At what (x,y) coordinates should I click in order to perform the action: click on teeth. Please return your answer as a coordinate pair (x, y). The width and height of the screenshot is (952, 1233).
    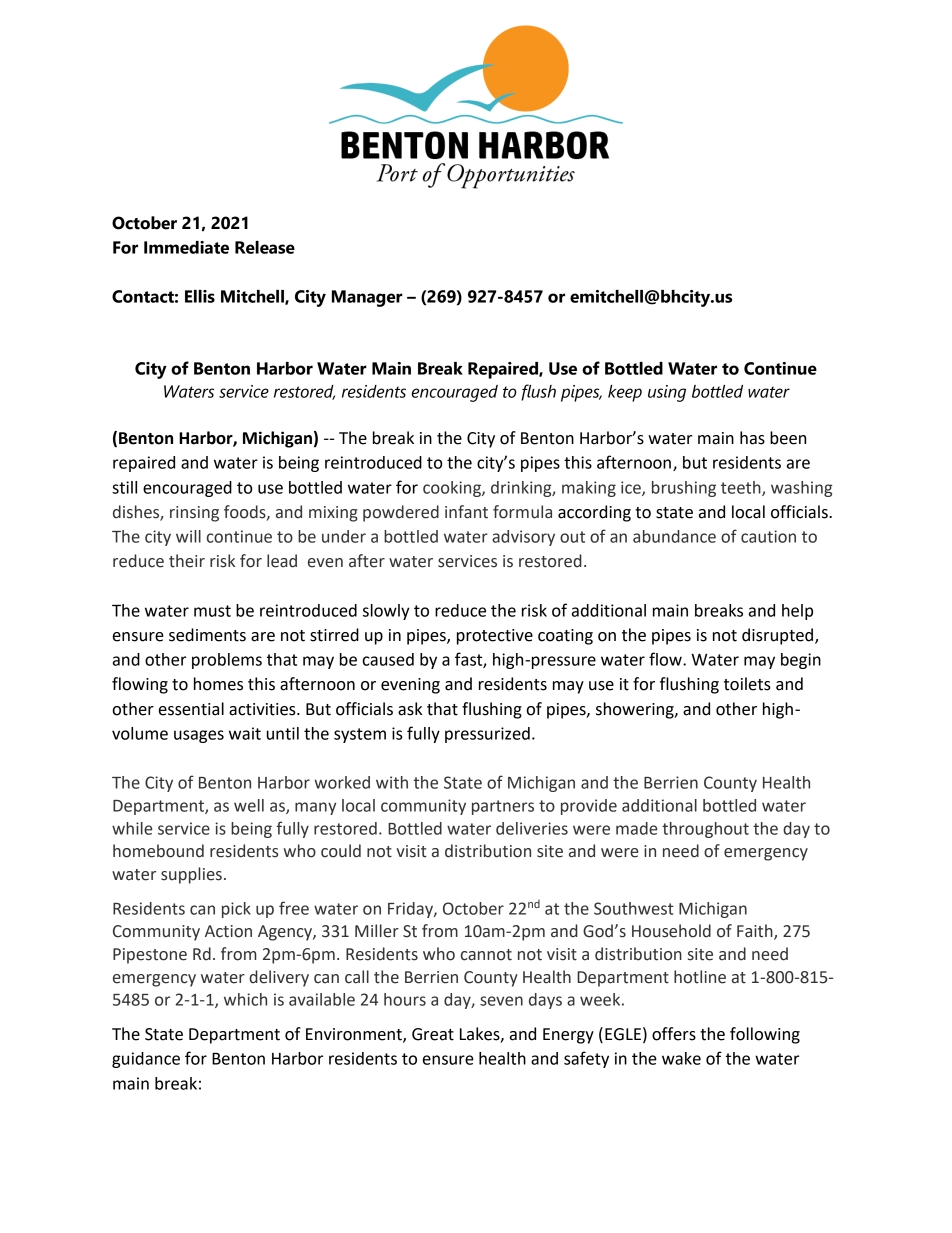
    Looking at the image, I should click on (742, 488).
